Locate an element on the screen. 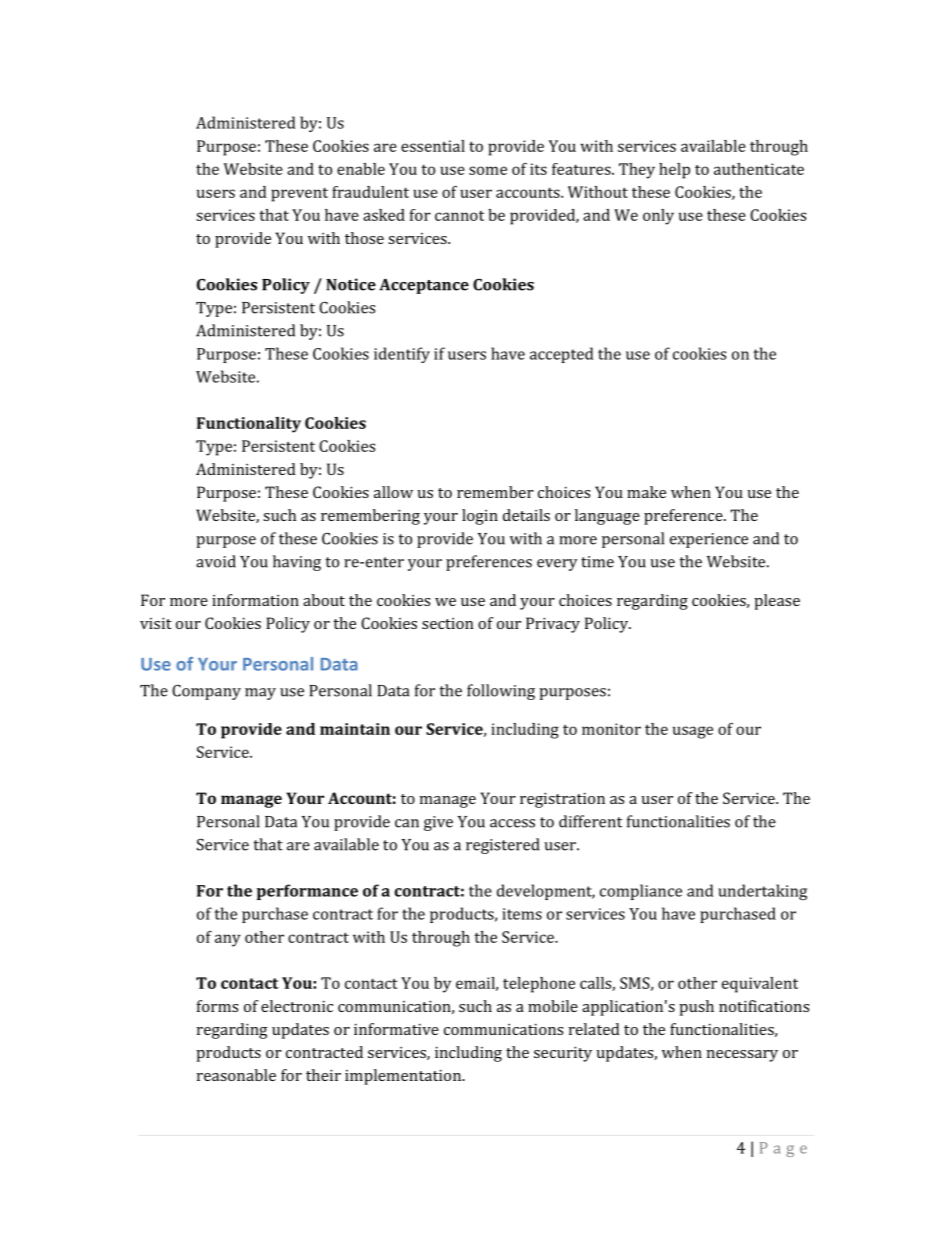  login is located at coordinates (480, 517).
